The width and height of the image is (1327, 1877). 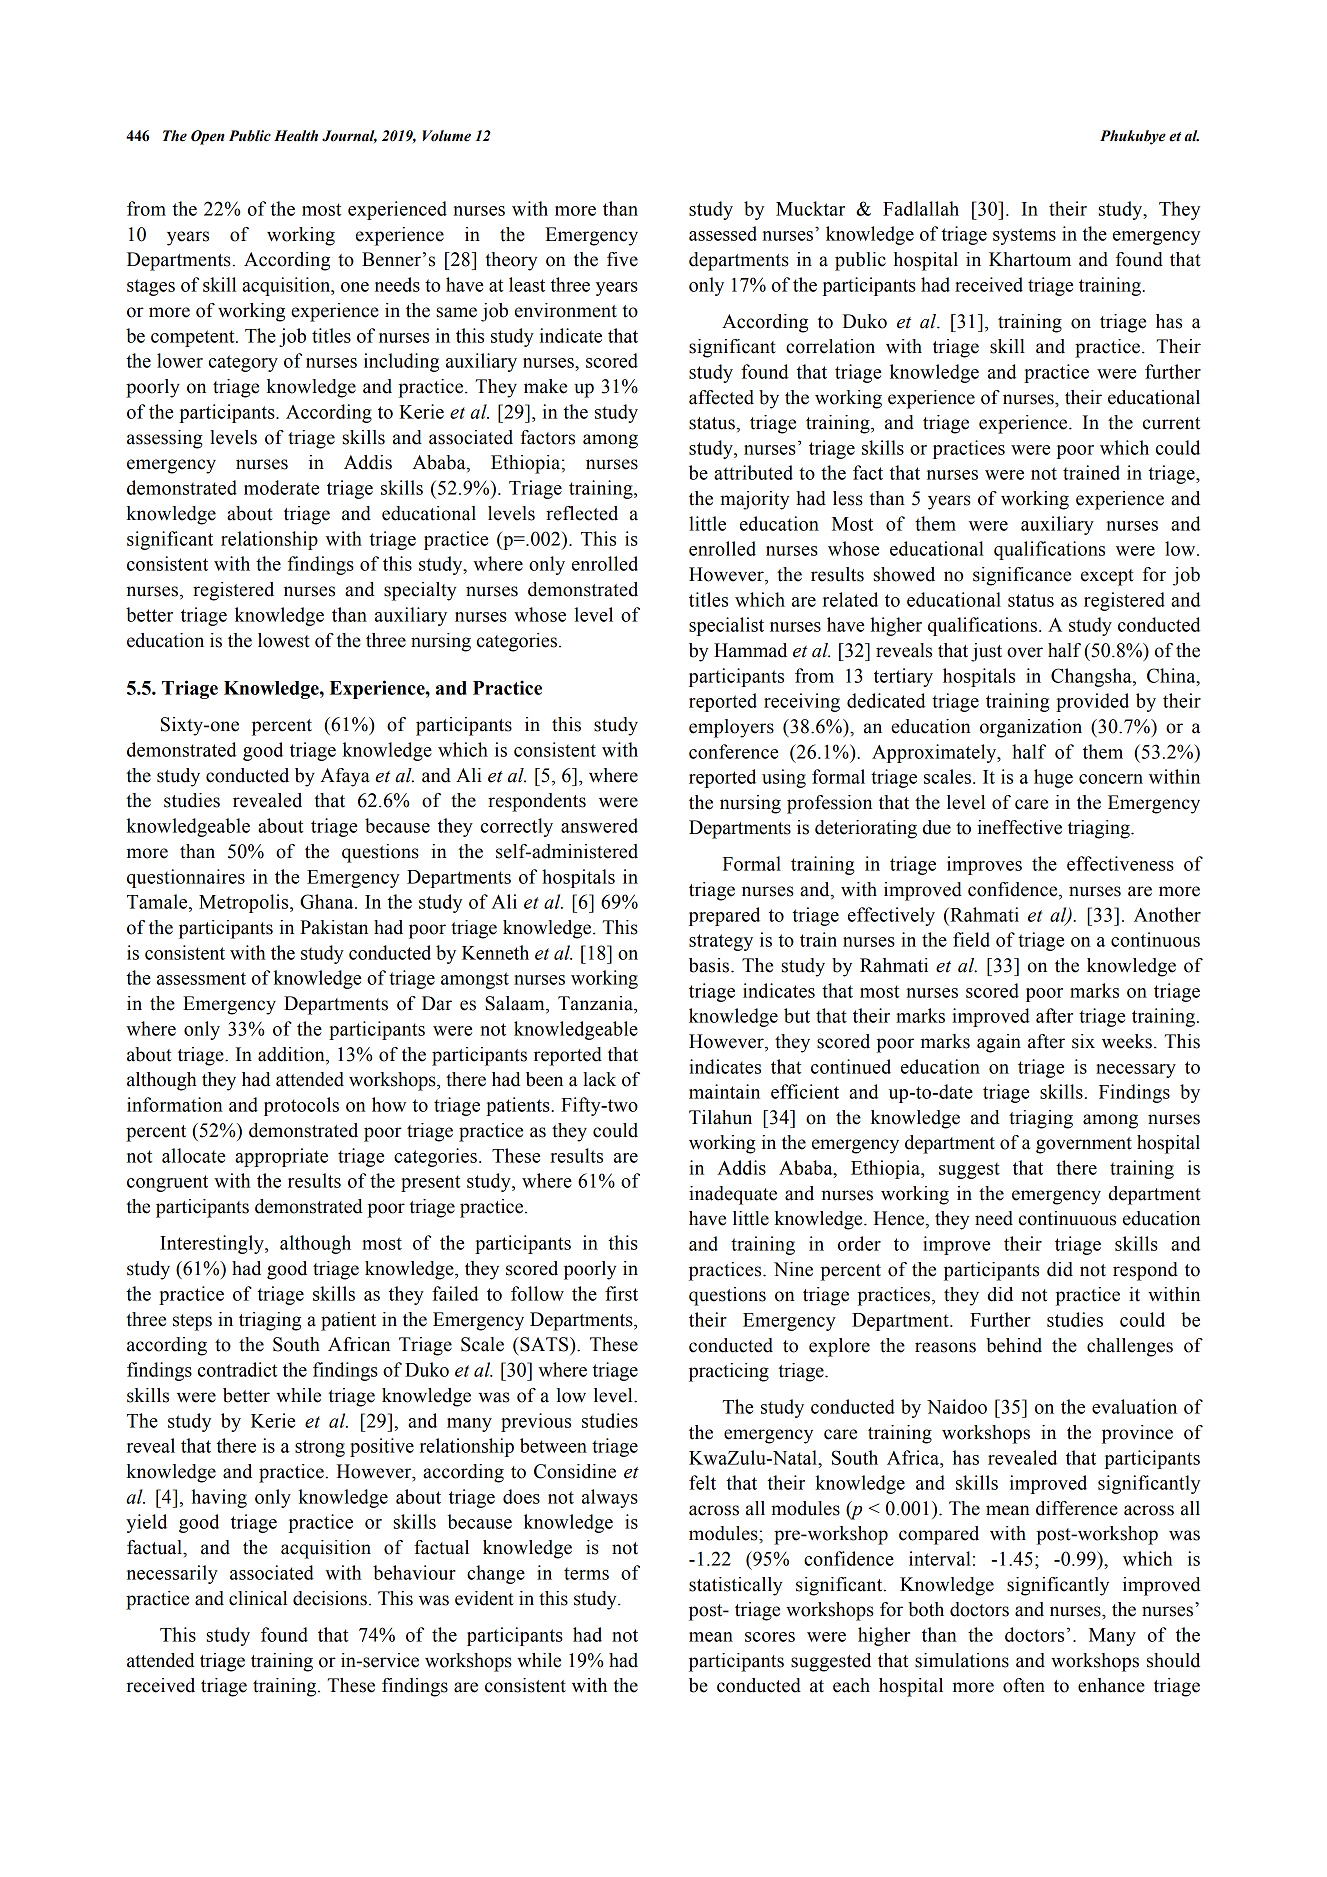 What do you see at coordinates (281, 487) in the image?
I see `moderate` at bounding box center [281, 487].
